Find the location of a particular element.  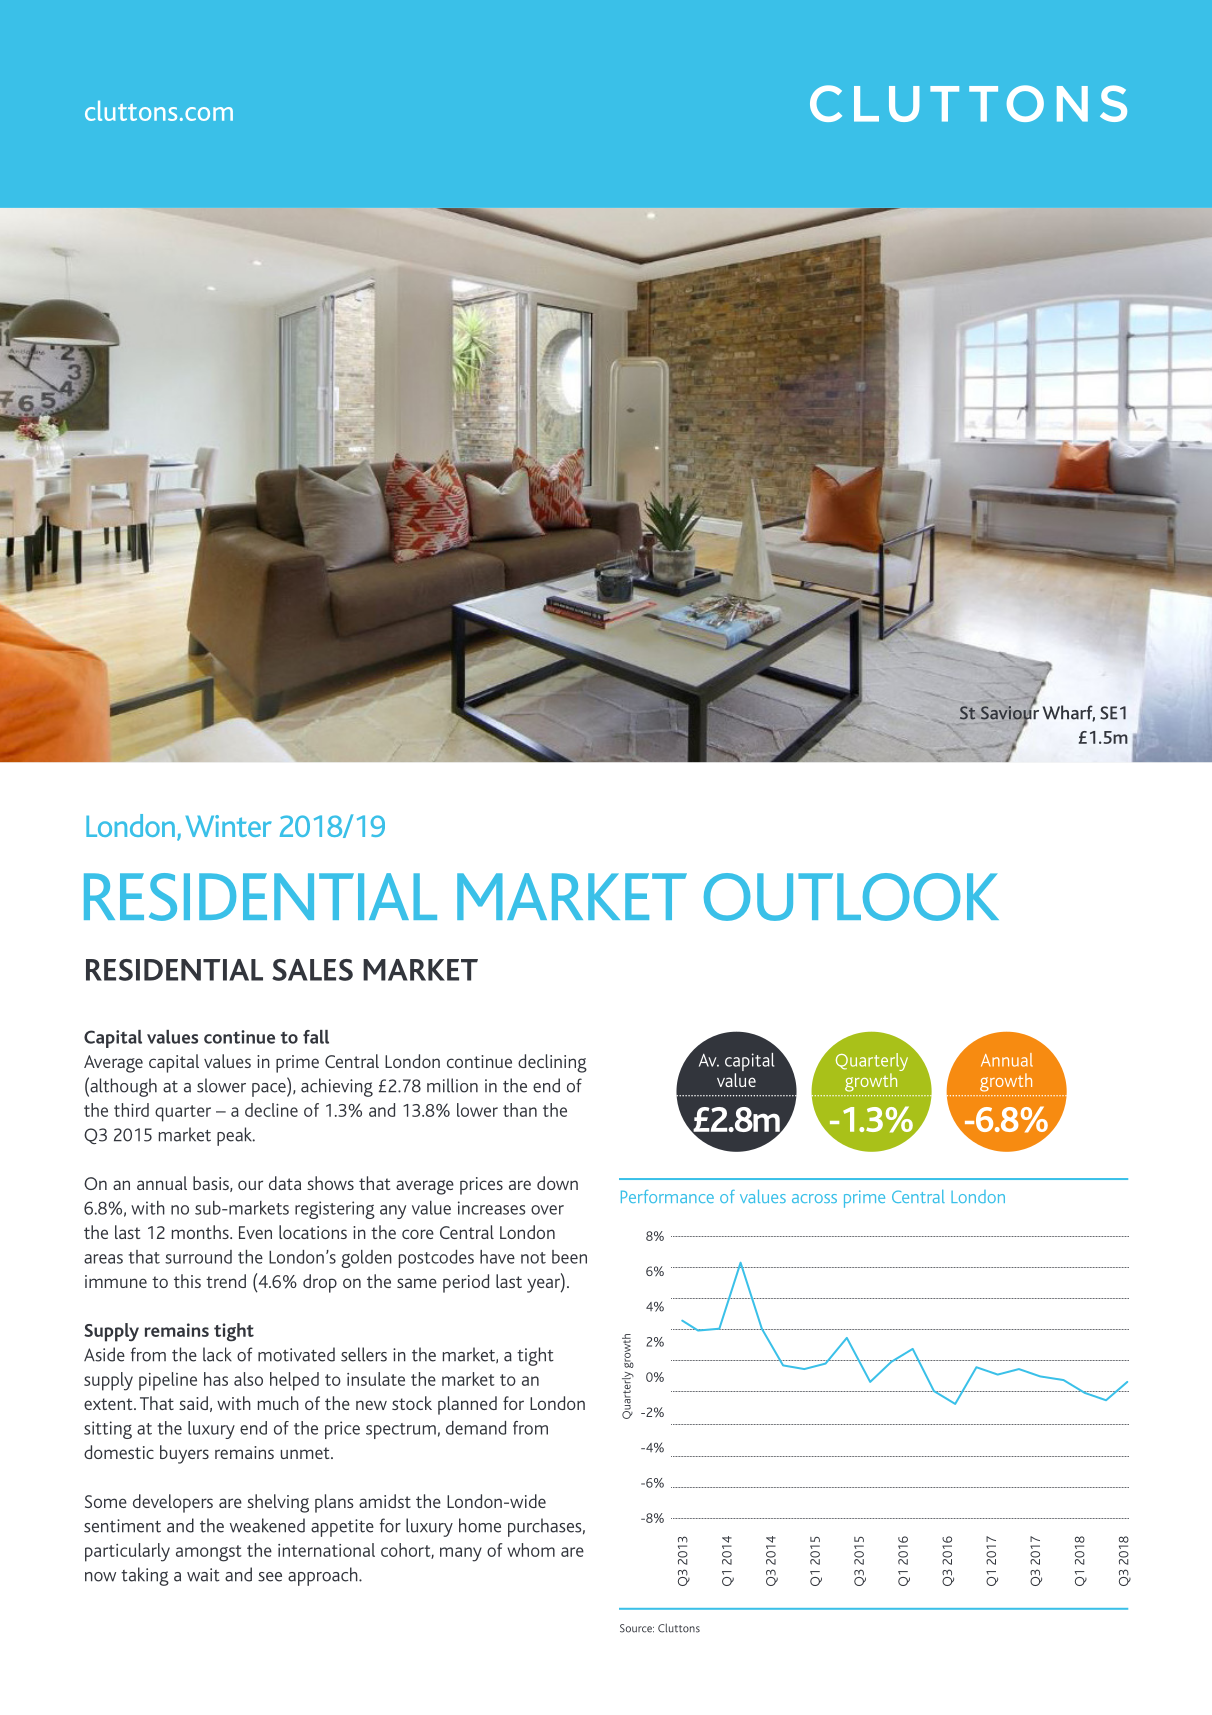

Winter is located at coordinates (229, 826).
